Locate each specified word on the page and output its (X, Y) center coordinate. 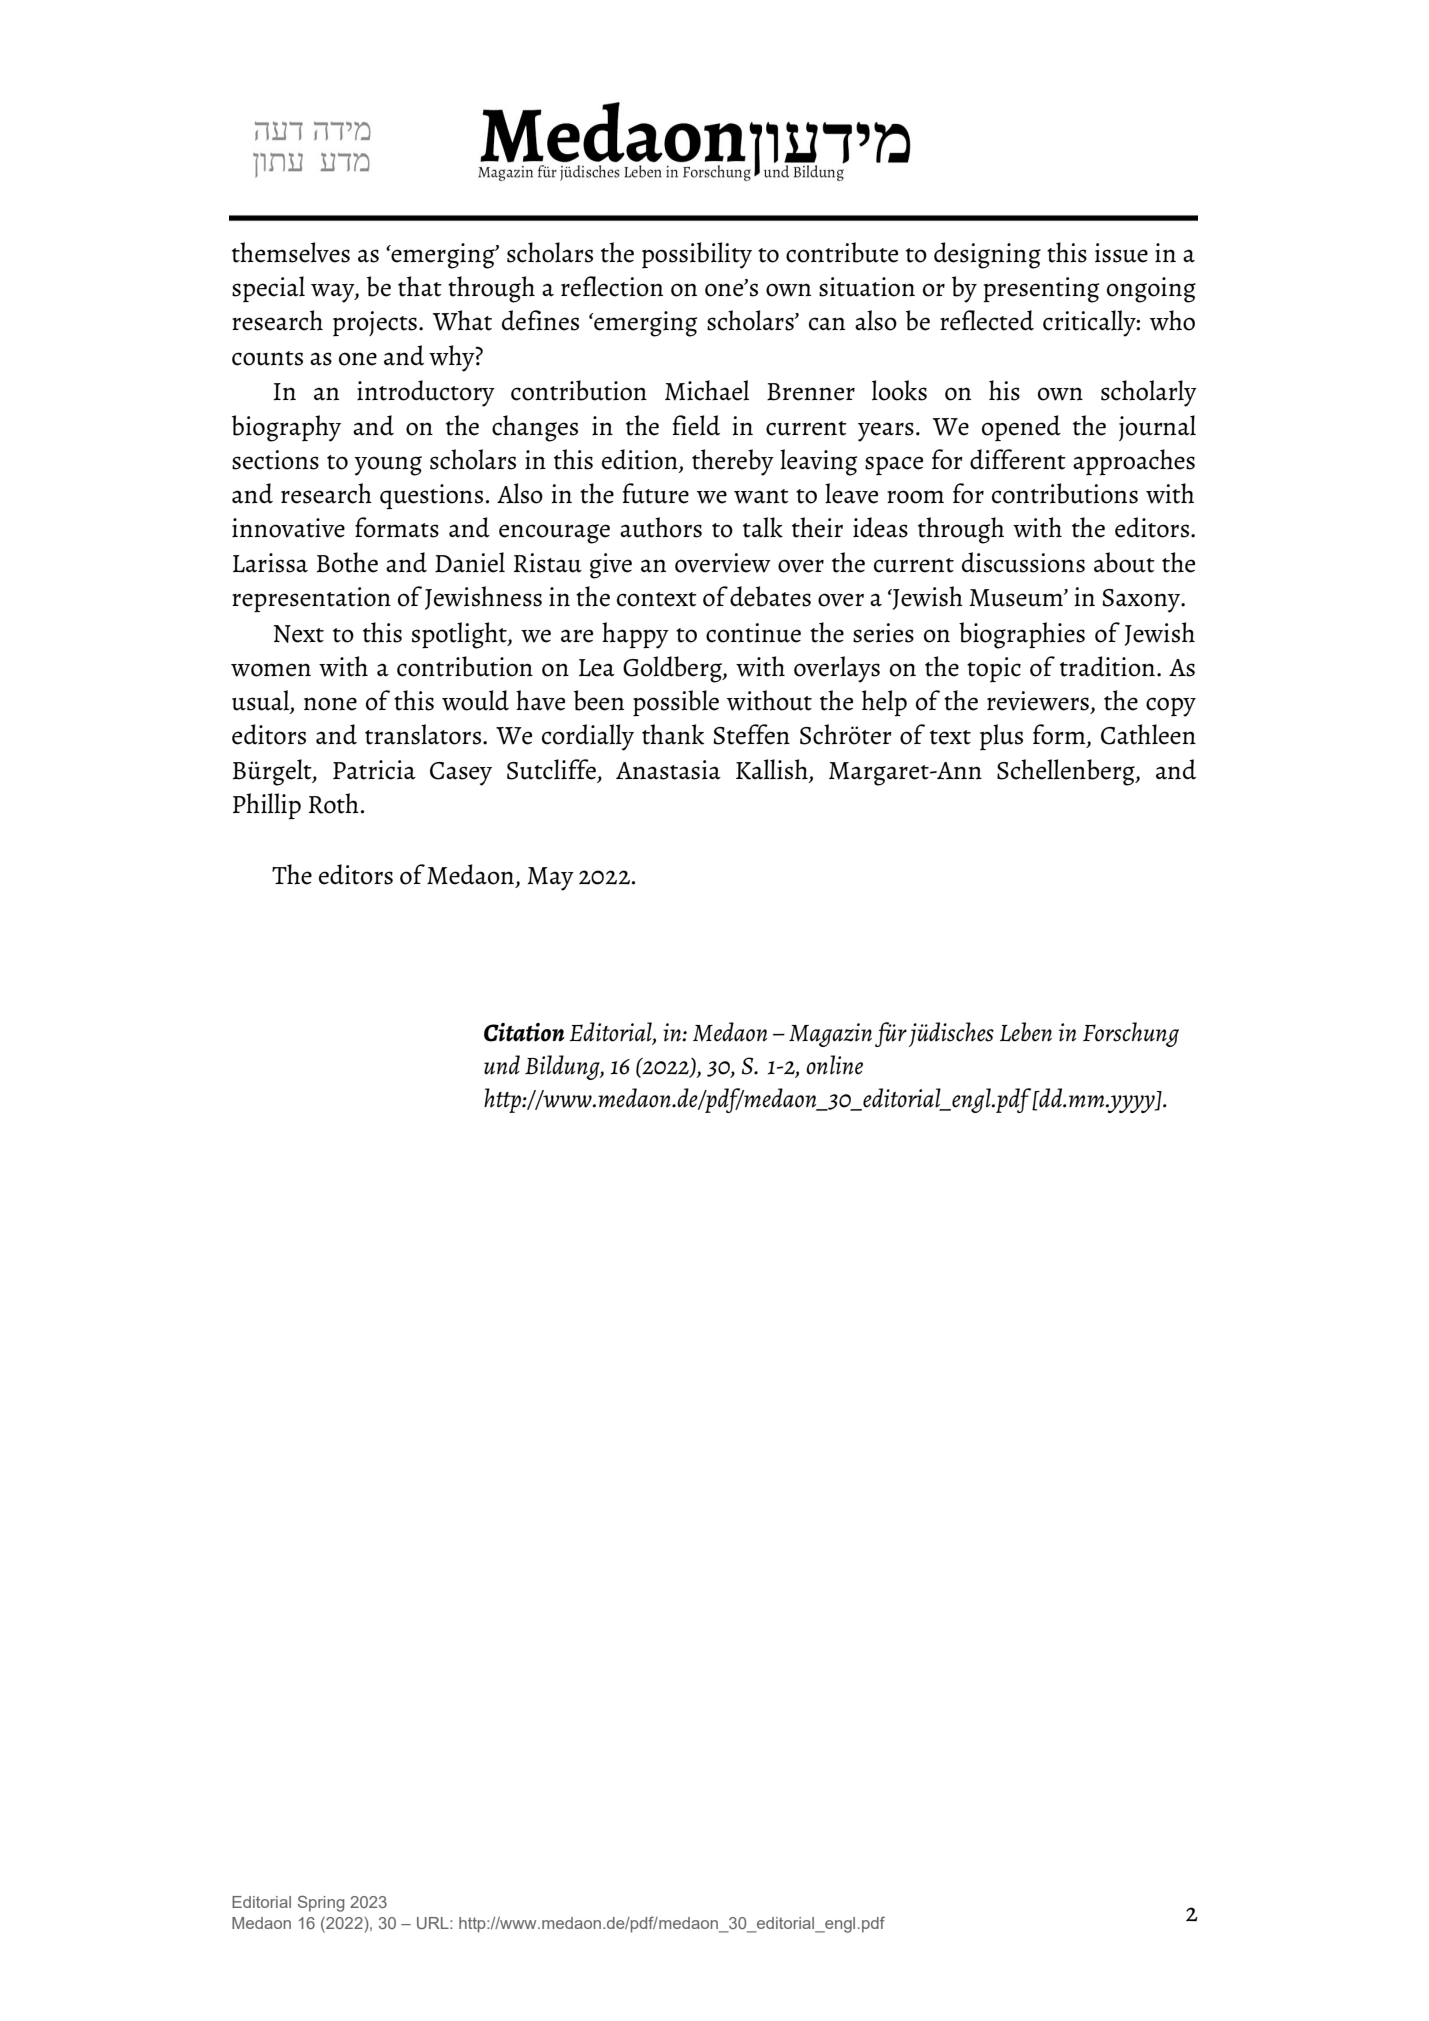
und (502, 1065)
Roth (334, 803)
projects (375, 323)
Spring (321, 1903)
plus (1001, 737)
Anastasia (668, 770)
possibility (697, 255)
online (834, 1065)
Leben (1026, 1032)
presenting (1041, 290)
